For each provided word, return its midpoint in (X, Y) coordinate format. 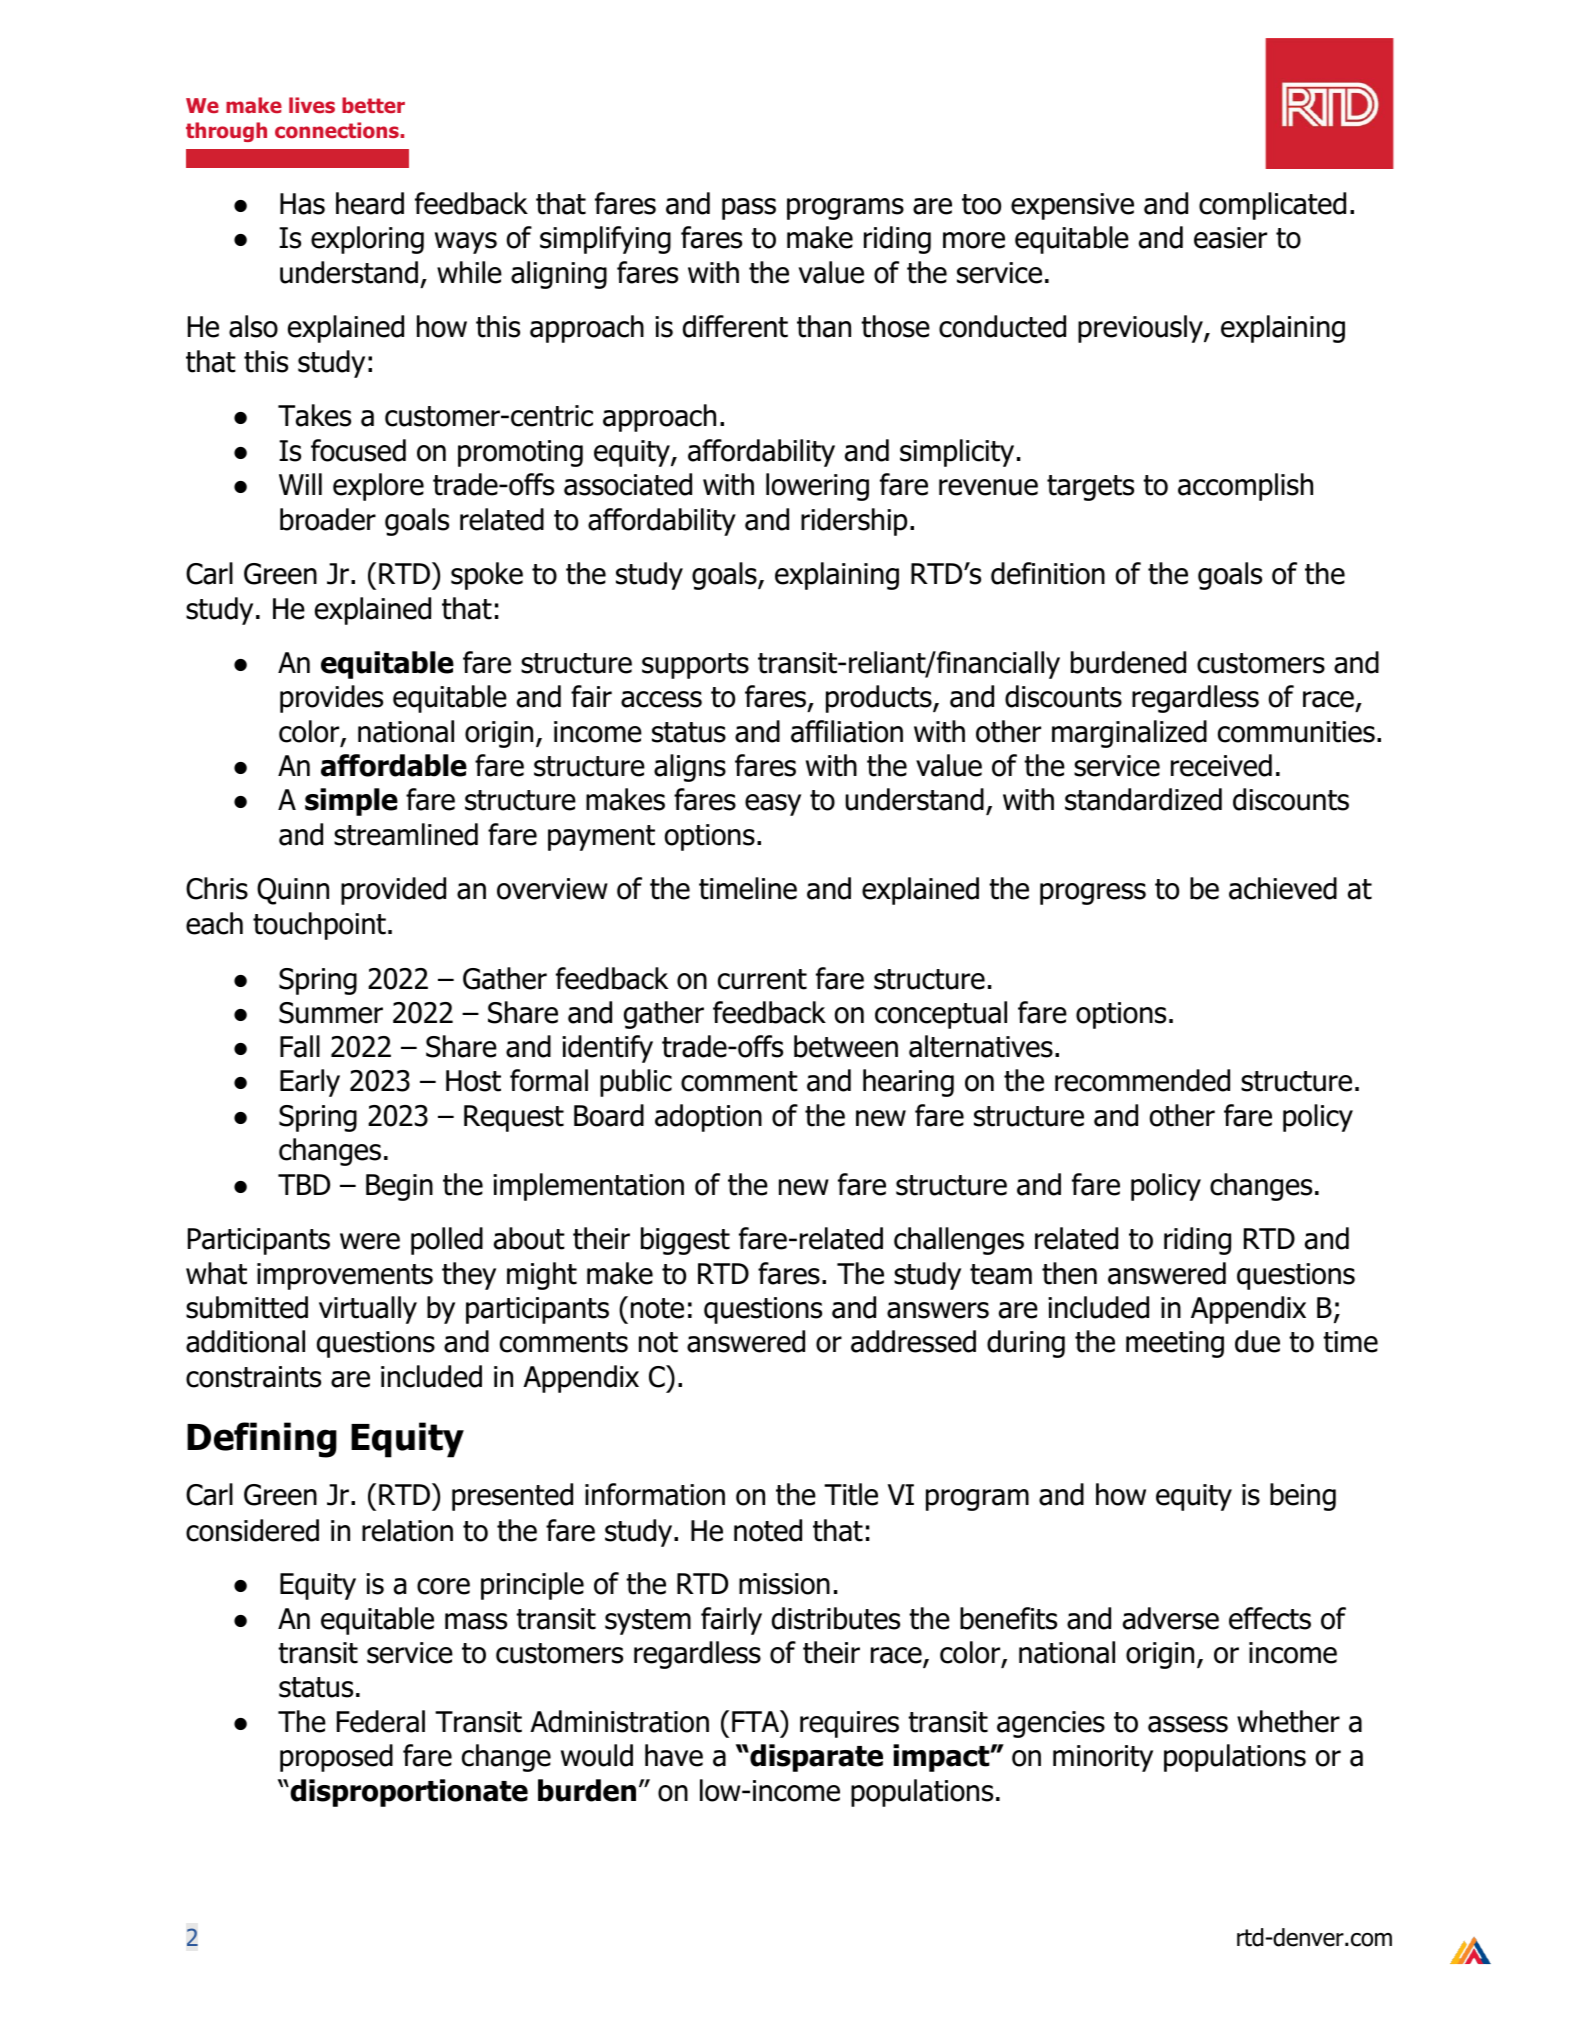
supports (695, 666)
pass (749, 209)
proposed (336, 1758)
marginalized (1129, 734)
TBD (304, 1184)
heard (370, 203)
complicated (1272, 206)
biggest (685, 1241)
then (1069, 1273)
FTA (756, 1721)
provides (331, 699)
